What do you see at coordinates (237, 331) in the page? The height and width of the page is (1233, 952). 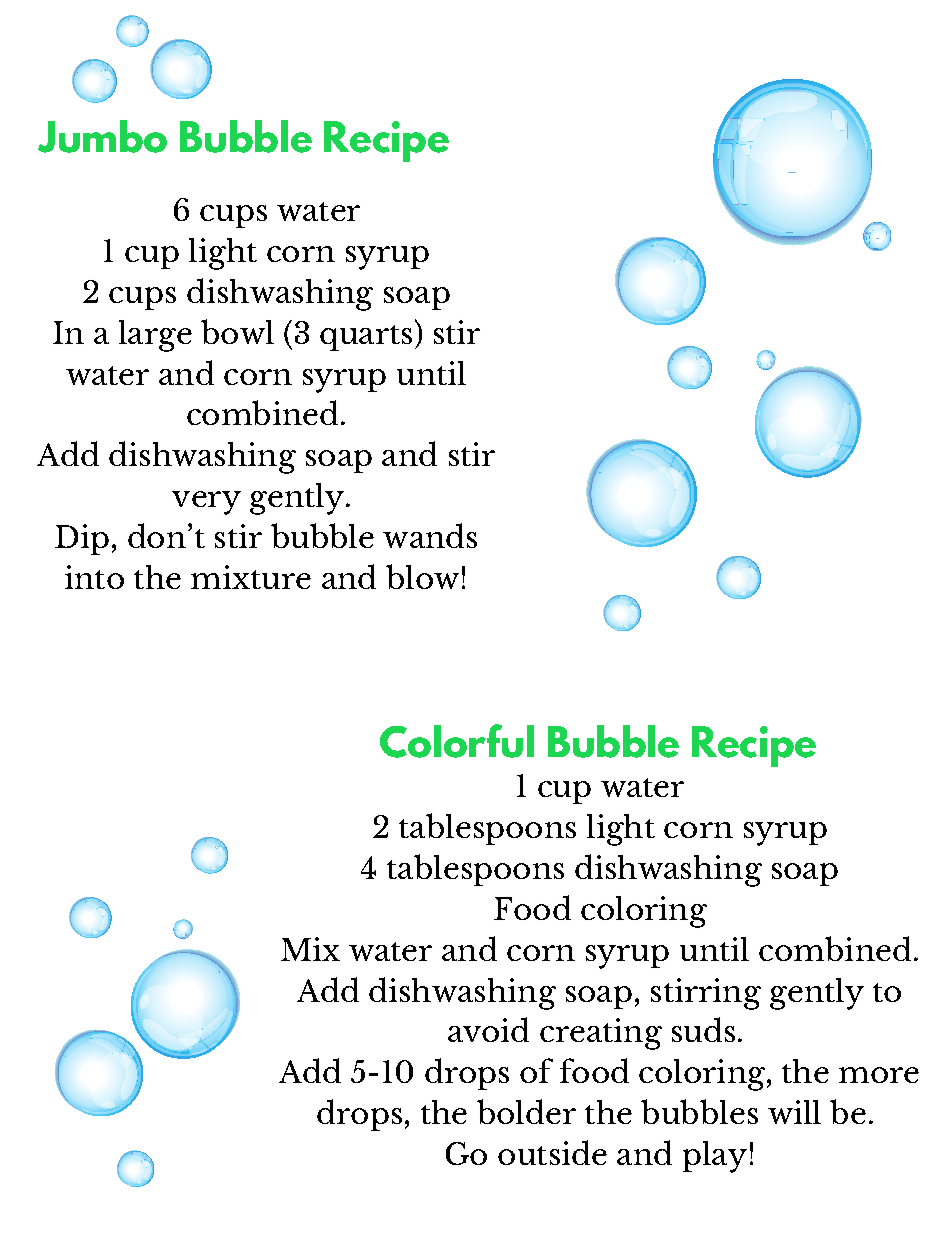 I see `bowl` at bounding box center [237, 331].
